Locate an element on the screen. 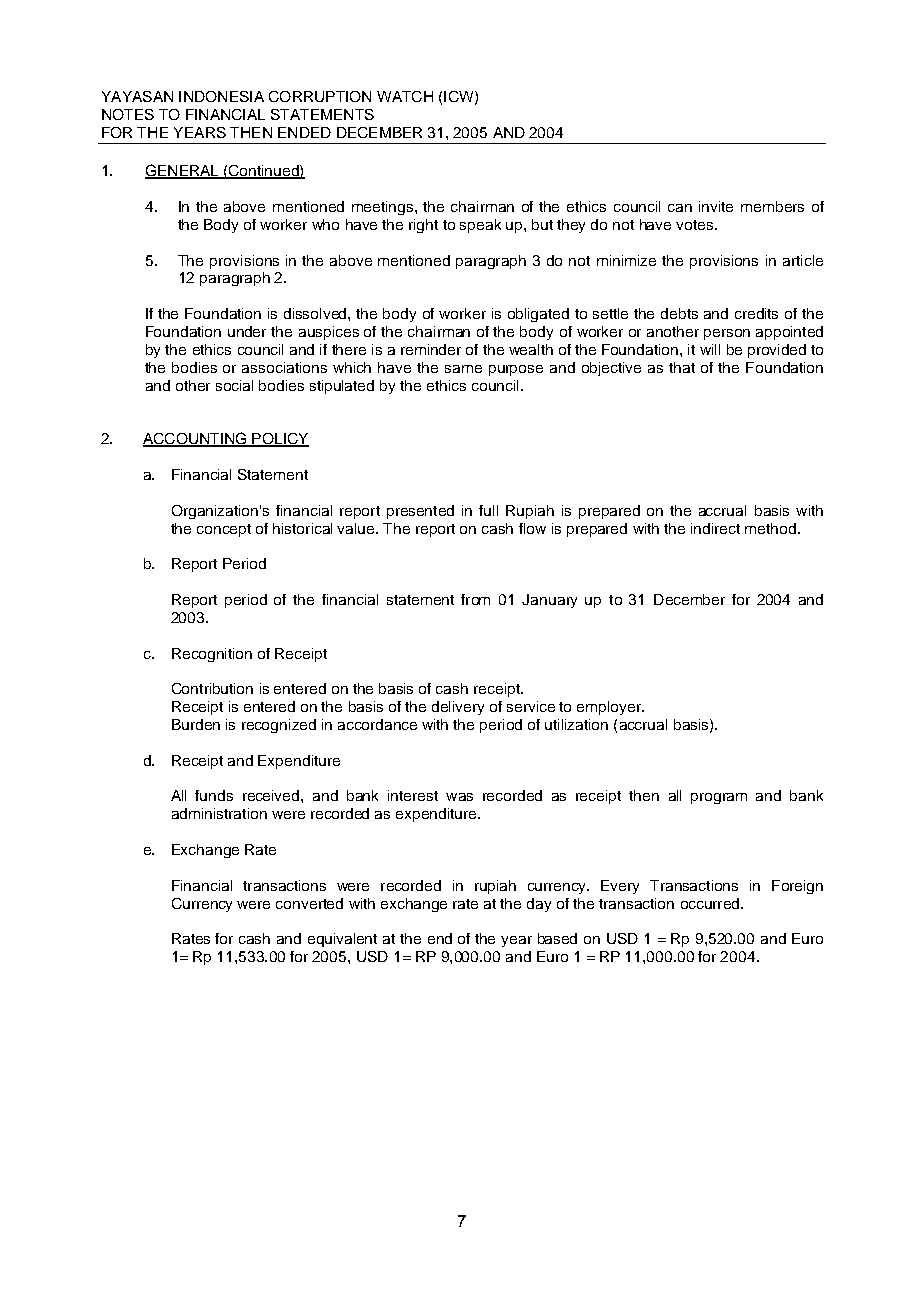 This screenshot has width=924, height=1308. program is located at coordinates (719, 798).
